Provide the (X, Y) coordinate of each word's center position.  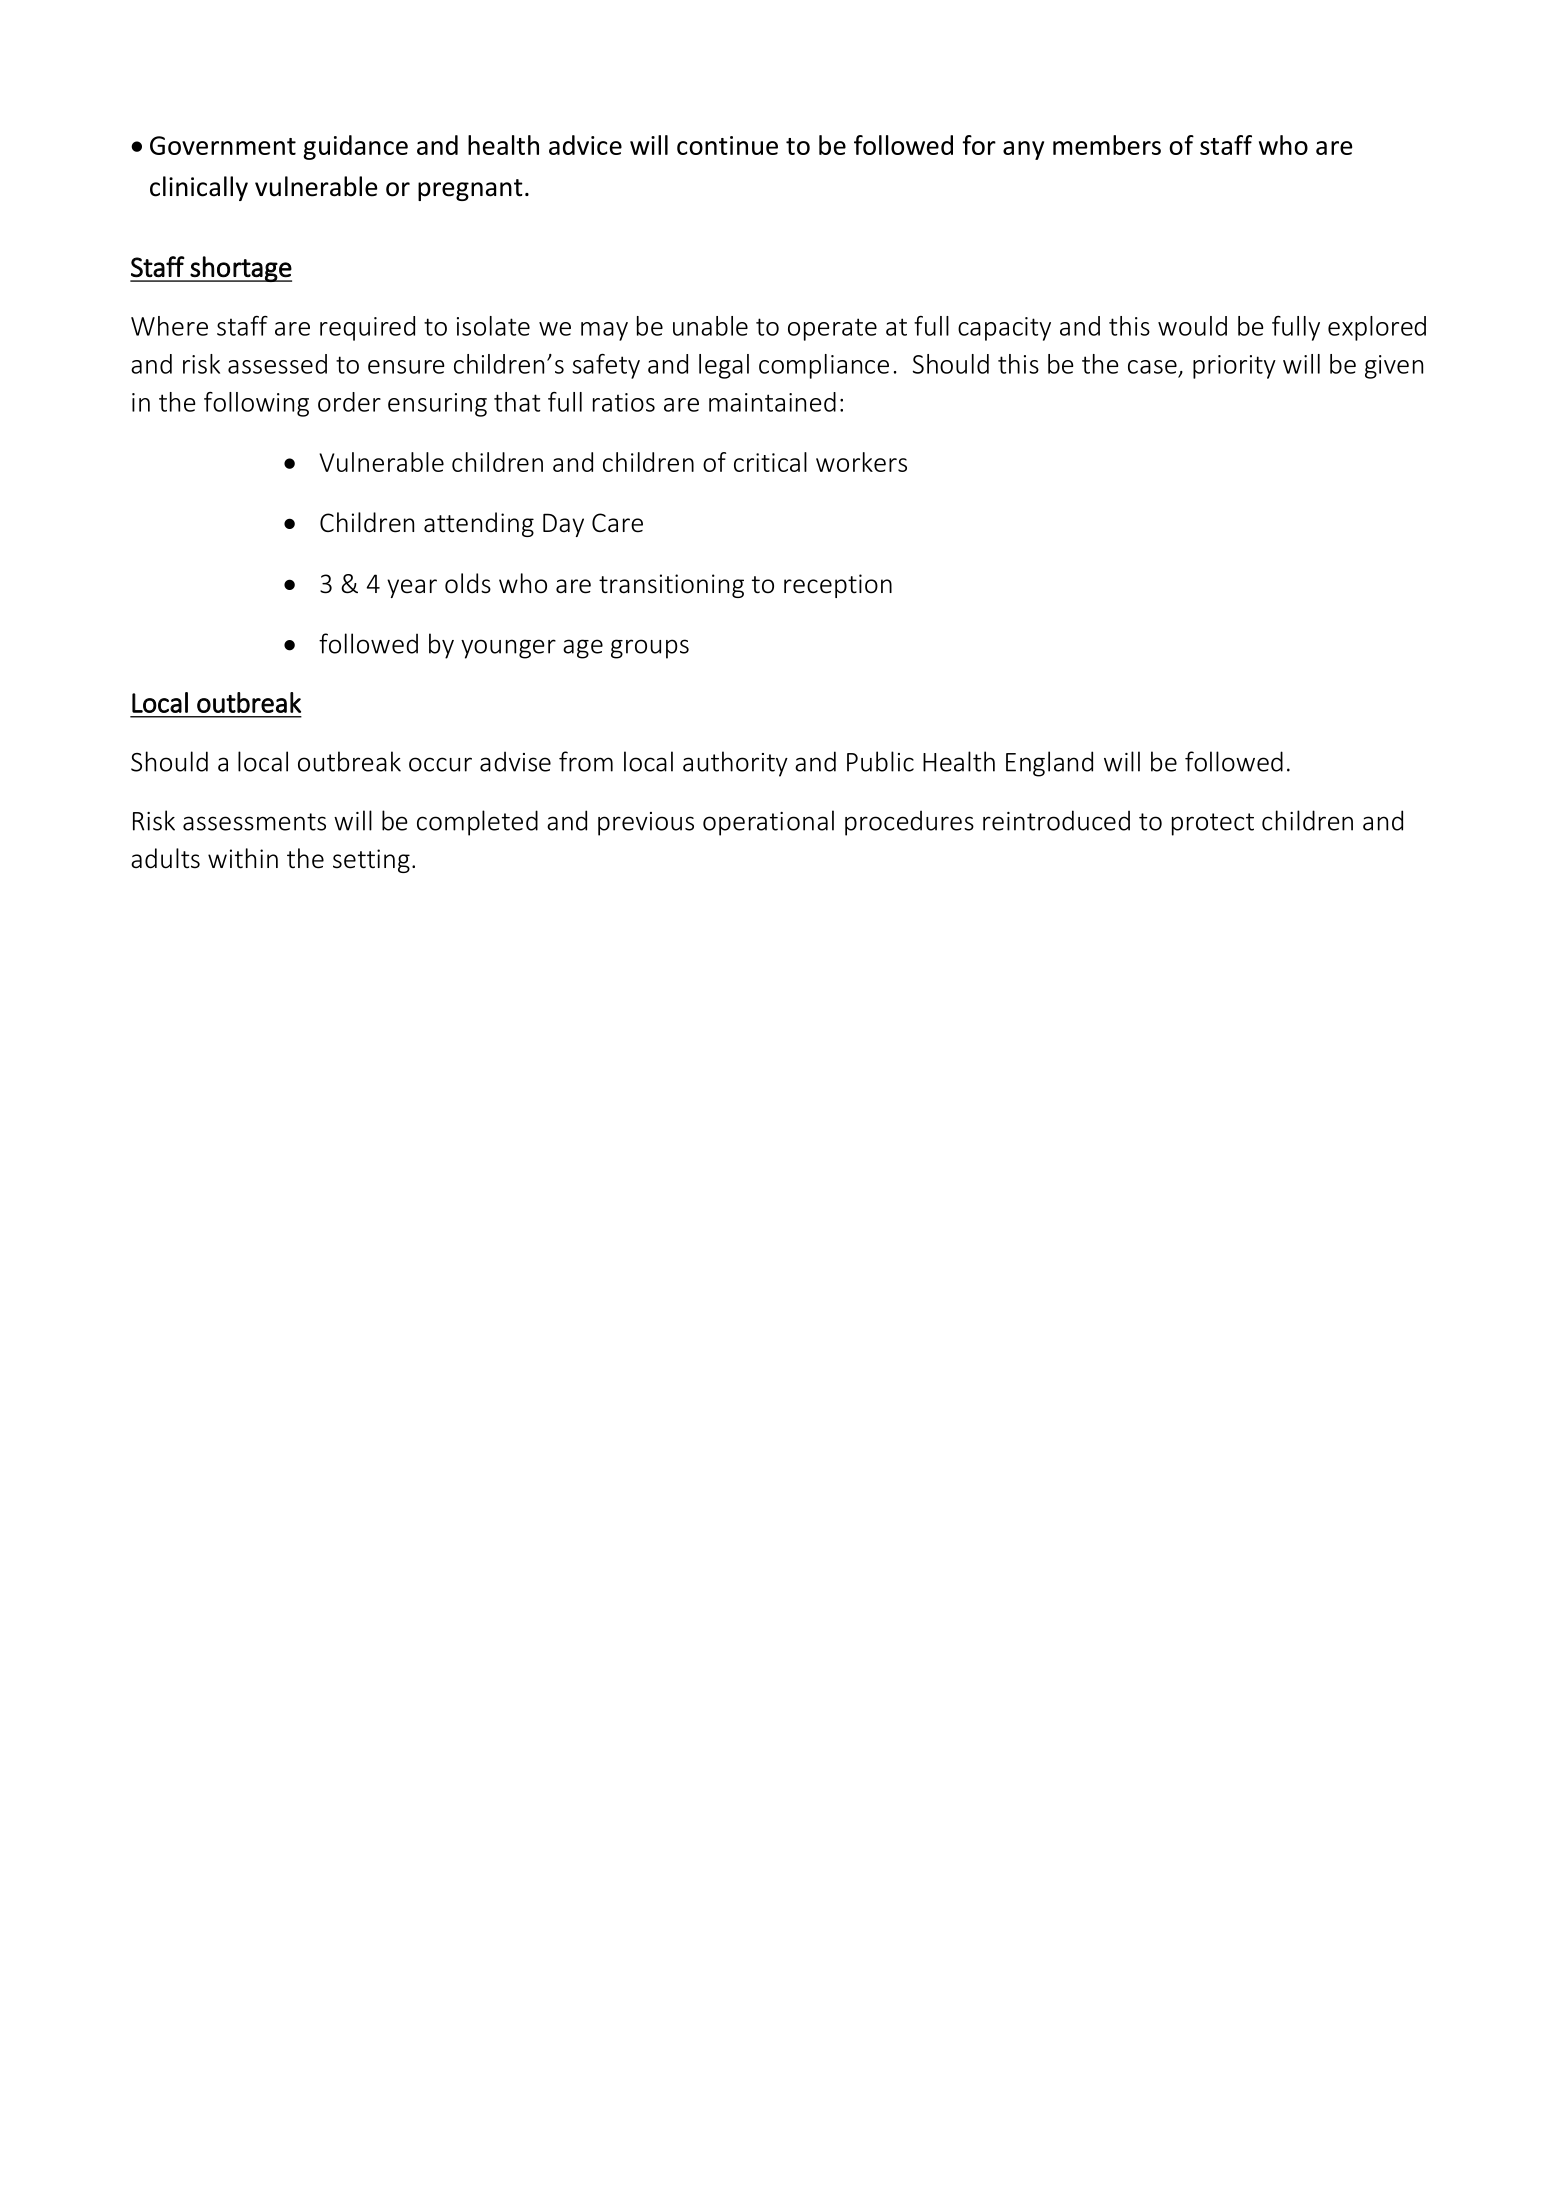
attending (479, 524)
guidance (355, 147)
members (1107, 145)
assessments (254, 822)
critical (770, 462)
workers (861, 462)
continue (727, 145)
